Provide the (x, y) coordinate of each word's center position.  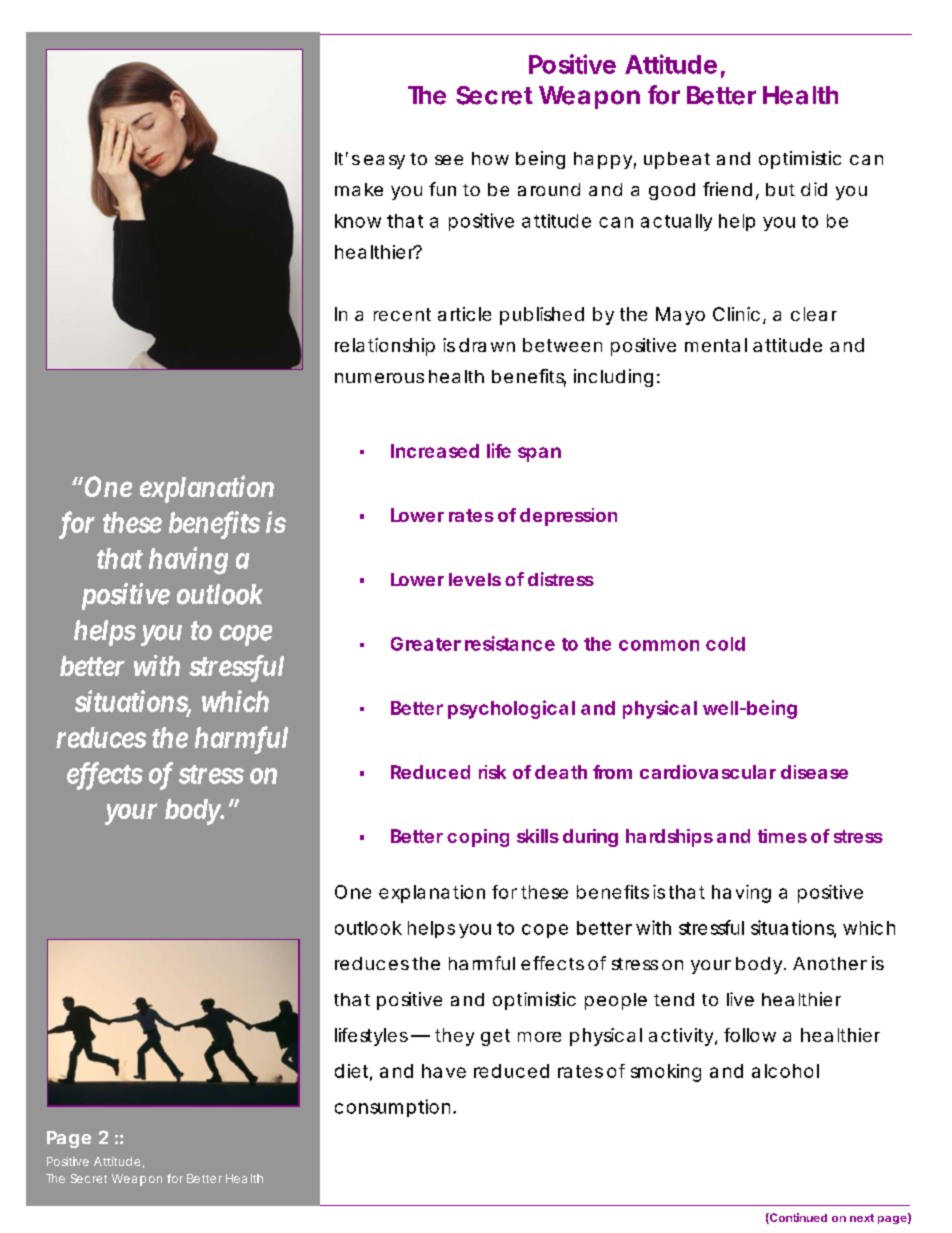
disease (814, 772)
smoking (666, 1073)
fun (442, 189)
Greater (426, 644)
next (862, 1218)
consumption (392, 1108)
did (814, 189)
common (659, 645)
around (549, 189)
